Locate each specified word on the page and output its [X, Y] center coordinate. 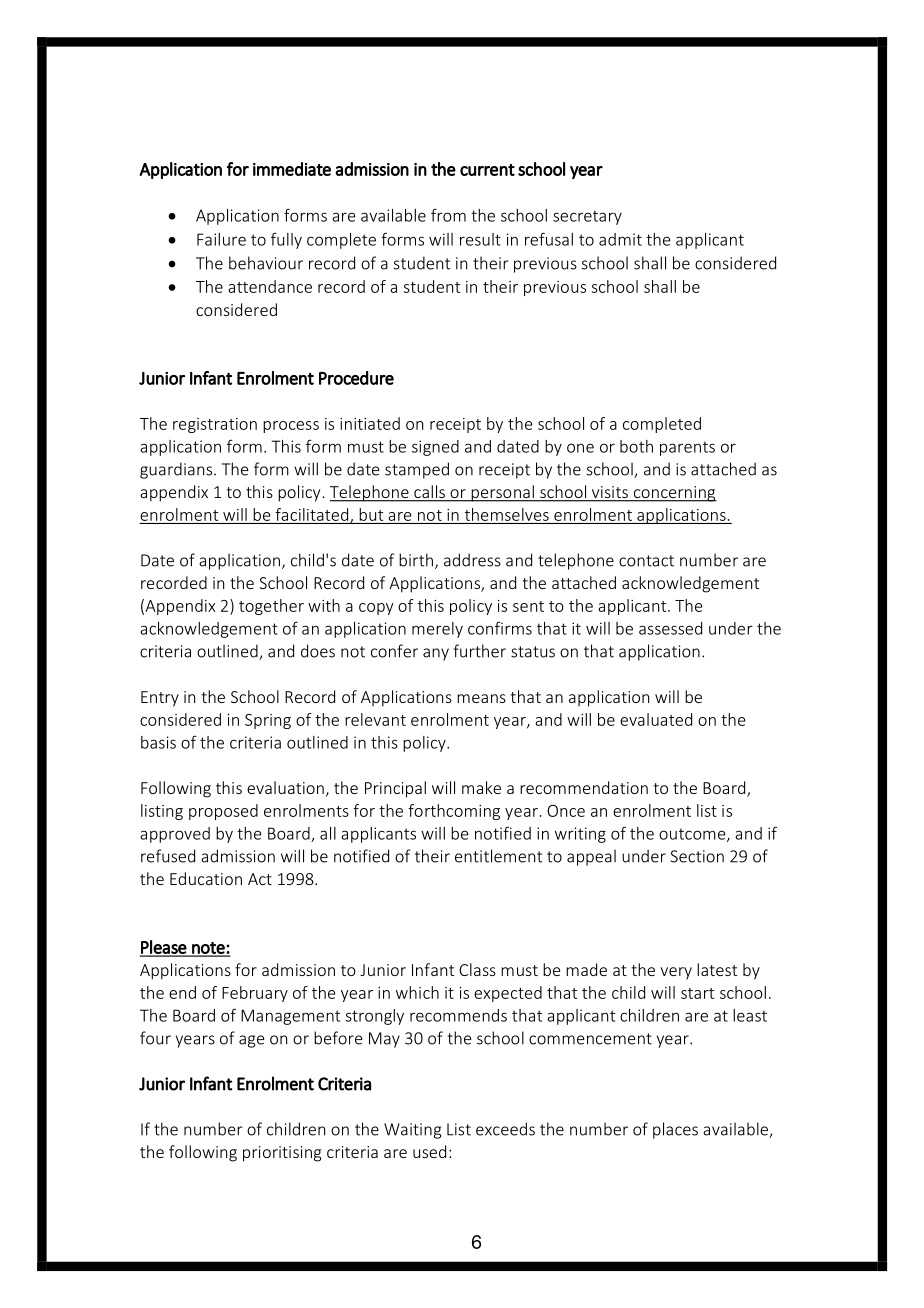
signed [435, 448]
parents [687, 448]
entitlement [498, 856]
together [271, 607]
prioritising [282, 1154]
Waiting [413, 1131]
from [448, 215]
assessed [670, 628]
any [436, 654]
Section [697, 856]
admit [620, 239]
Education [206, 878]
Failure [221, 239]
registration [215, 425]
